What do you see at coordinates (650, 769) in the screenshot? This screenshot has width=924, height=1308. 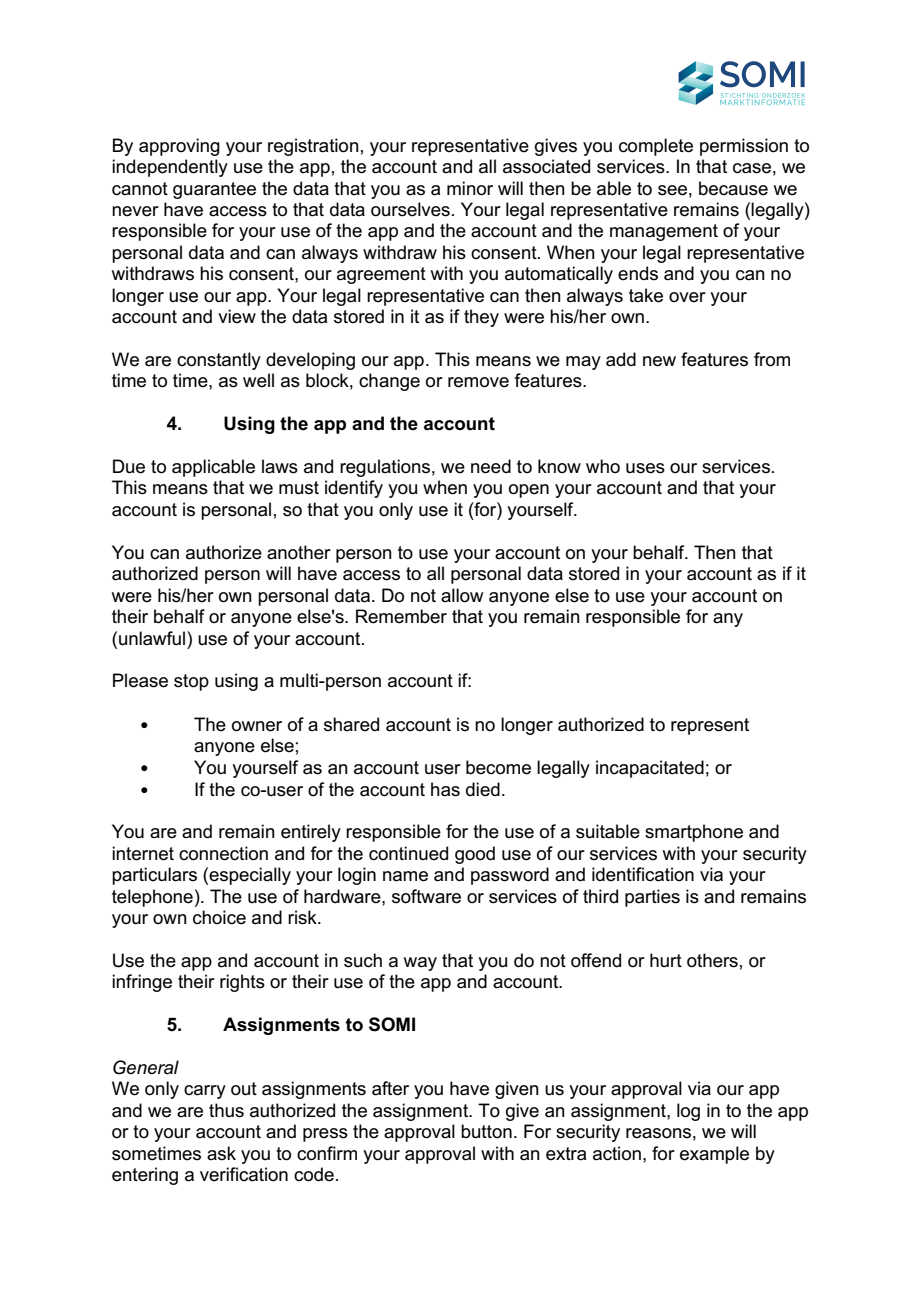 I see `incapacitated` at bounding box center [650, 769].
